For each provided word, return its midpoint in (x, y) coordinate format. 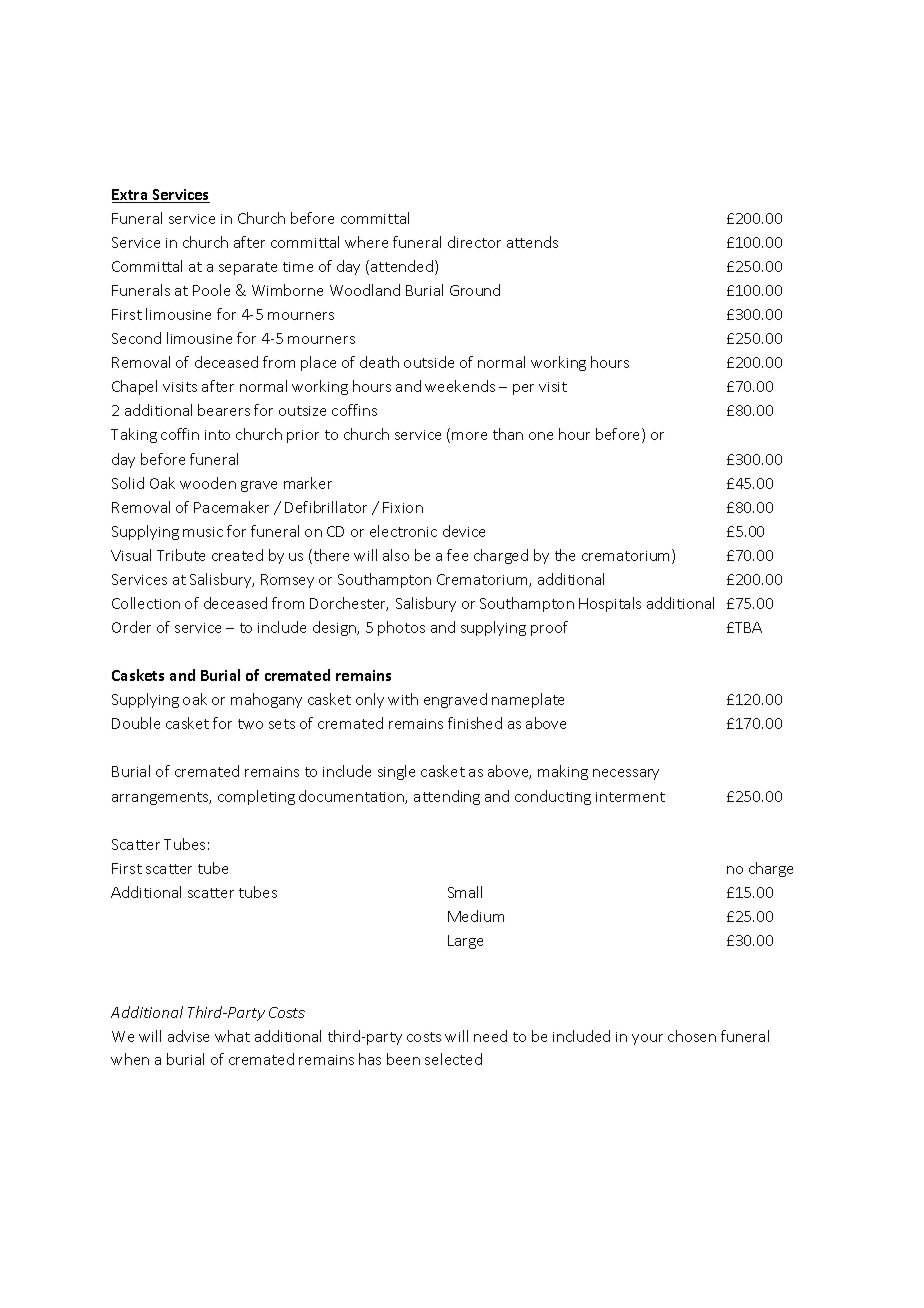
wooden (208, 483)
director (474, 242)
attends (532, 242)
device (464, 531)
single (396, 772)
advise (188, 1036)
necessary (626, 774)
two (250, 724)
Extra (131, 196)
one (541, 436)
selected (453, 1059)
